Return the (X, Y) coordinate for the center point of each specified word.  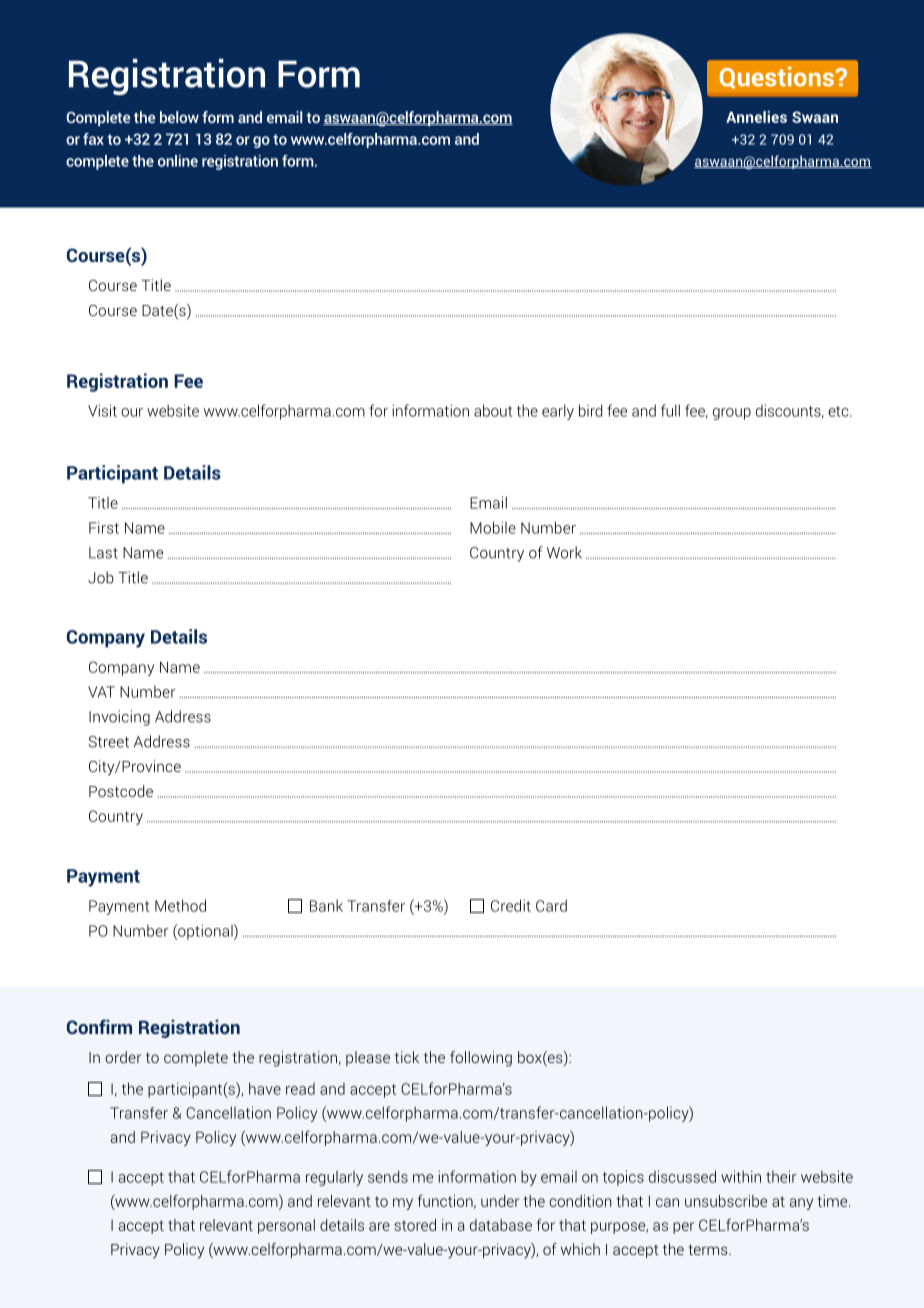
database (501, 1225)
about (493, 410)
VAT (101, 692)
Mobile (493, 527)
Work (564, 552)
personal (286, 1226)
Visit (102, 410)
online (178, 161)
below (179, 117)
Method (180, 905)
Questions (778, 78)
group (732, 414)
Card (551, 905)
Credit (511, 905)
